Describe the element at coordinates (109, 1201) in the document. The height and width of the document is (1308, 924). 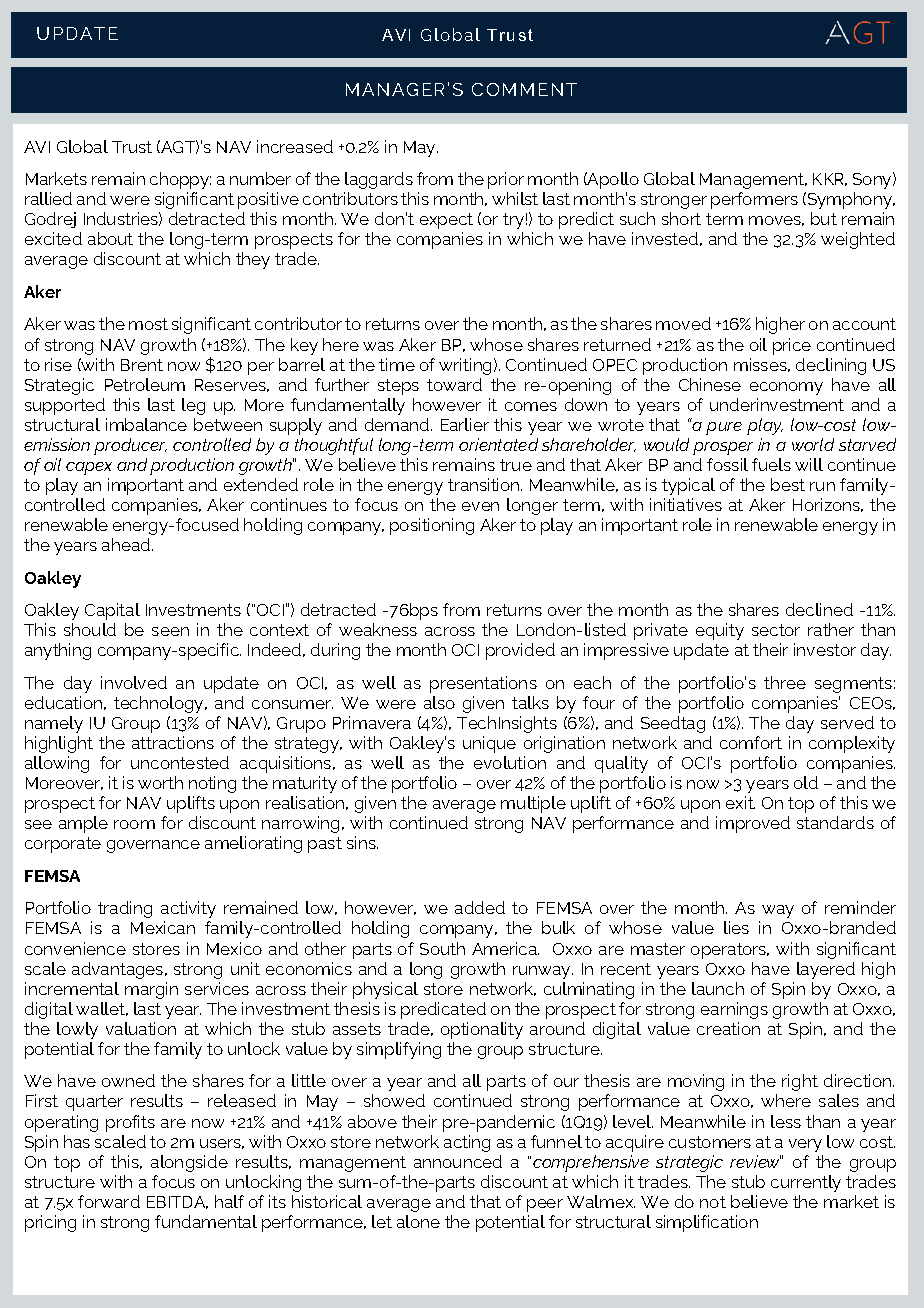
I see `forward` at that location.
